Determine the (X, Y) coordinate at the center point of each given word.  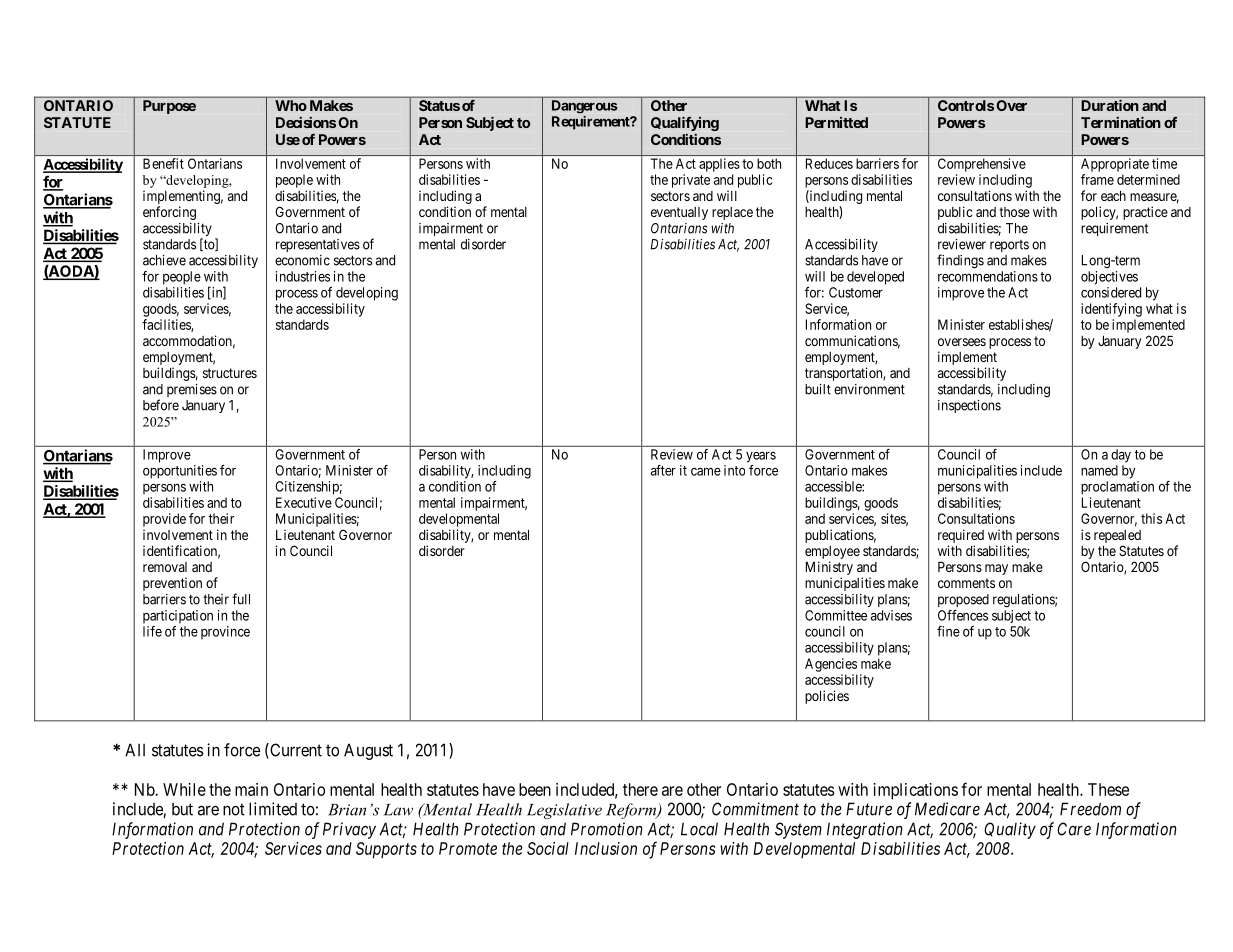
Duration (1110, 105)
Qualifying (685, 123)
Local (699, 829)
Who (291, 105)
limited (273, 809)
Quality (1010, 830)
